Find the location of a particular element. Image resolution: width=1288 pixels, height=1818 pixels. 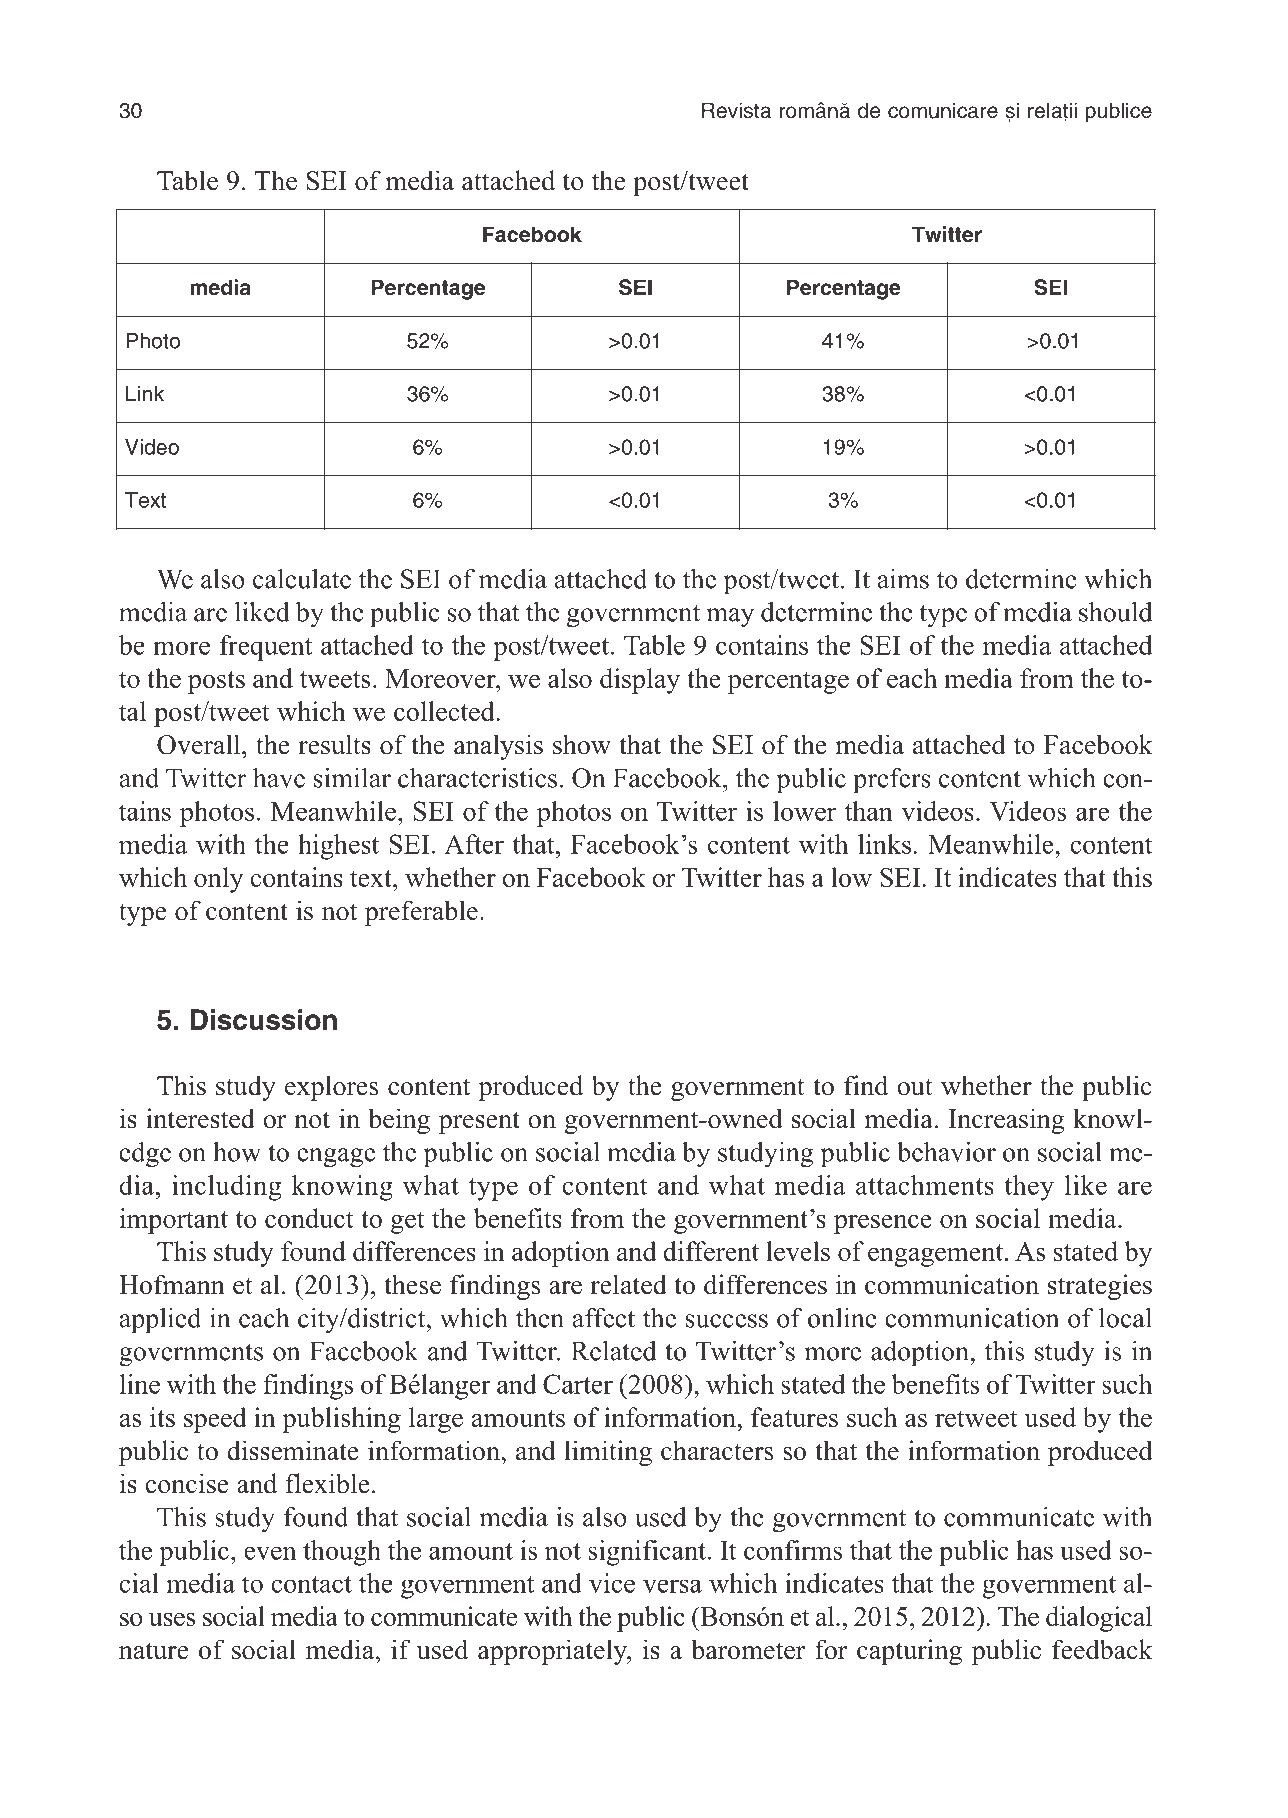

should is located at coordinates (1115, 612).
